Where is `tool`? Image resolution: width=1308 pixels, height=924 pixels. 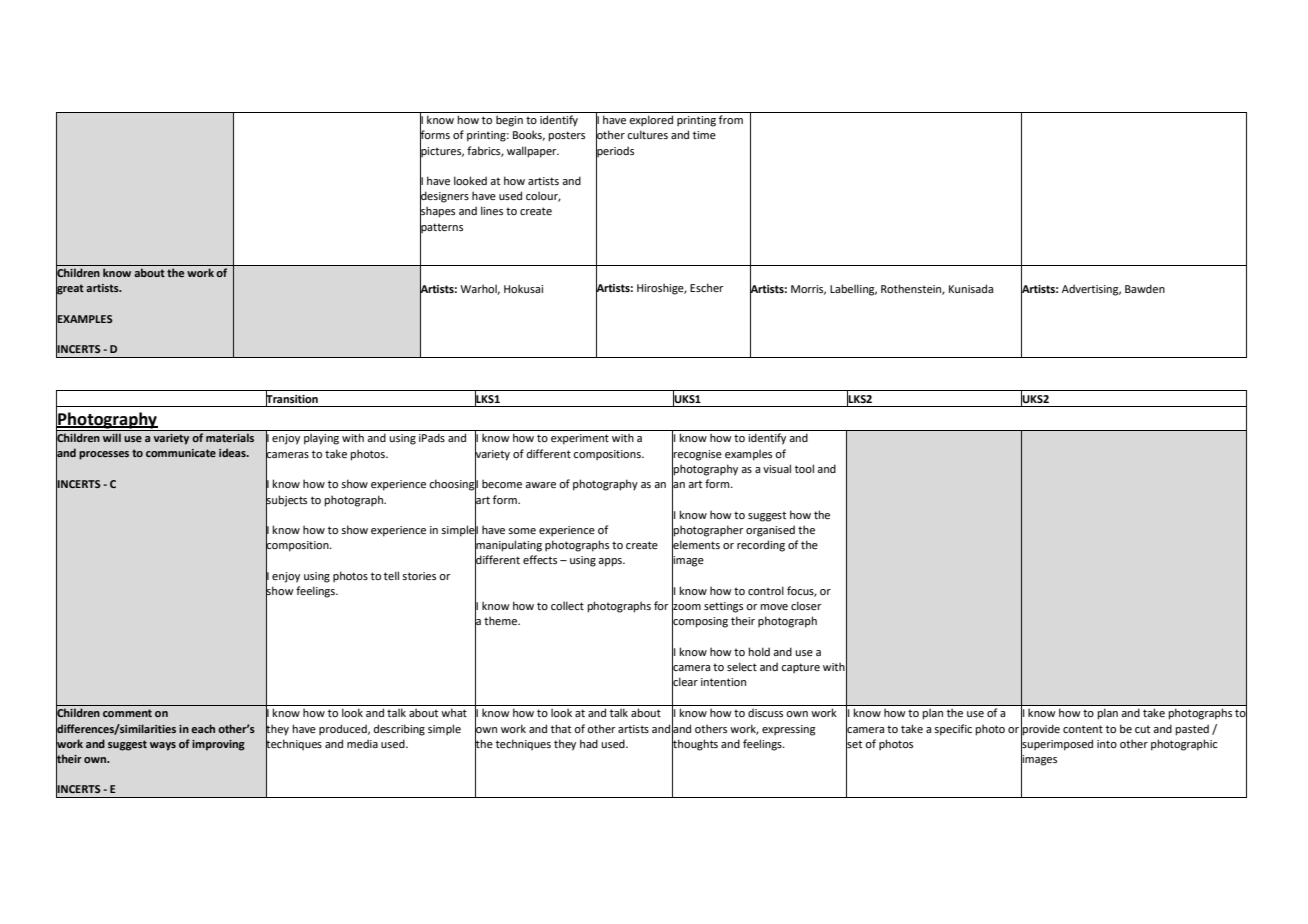
tool is located at coordinates (804, 468).
